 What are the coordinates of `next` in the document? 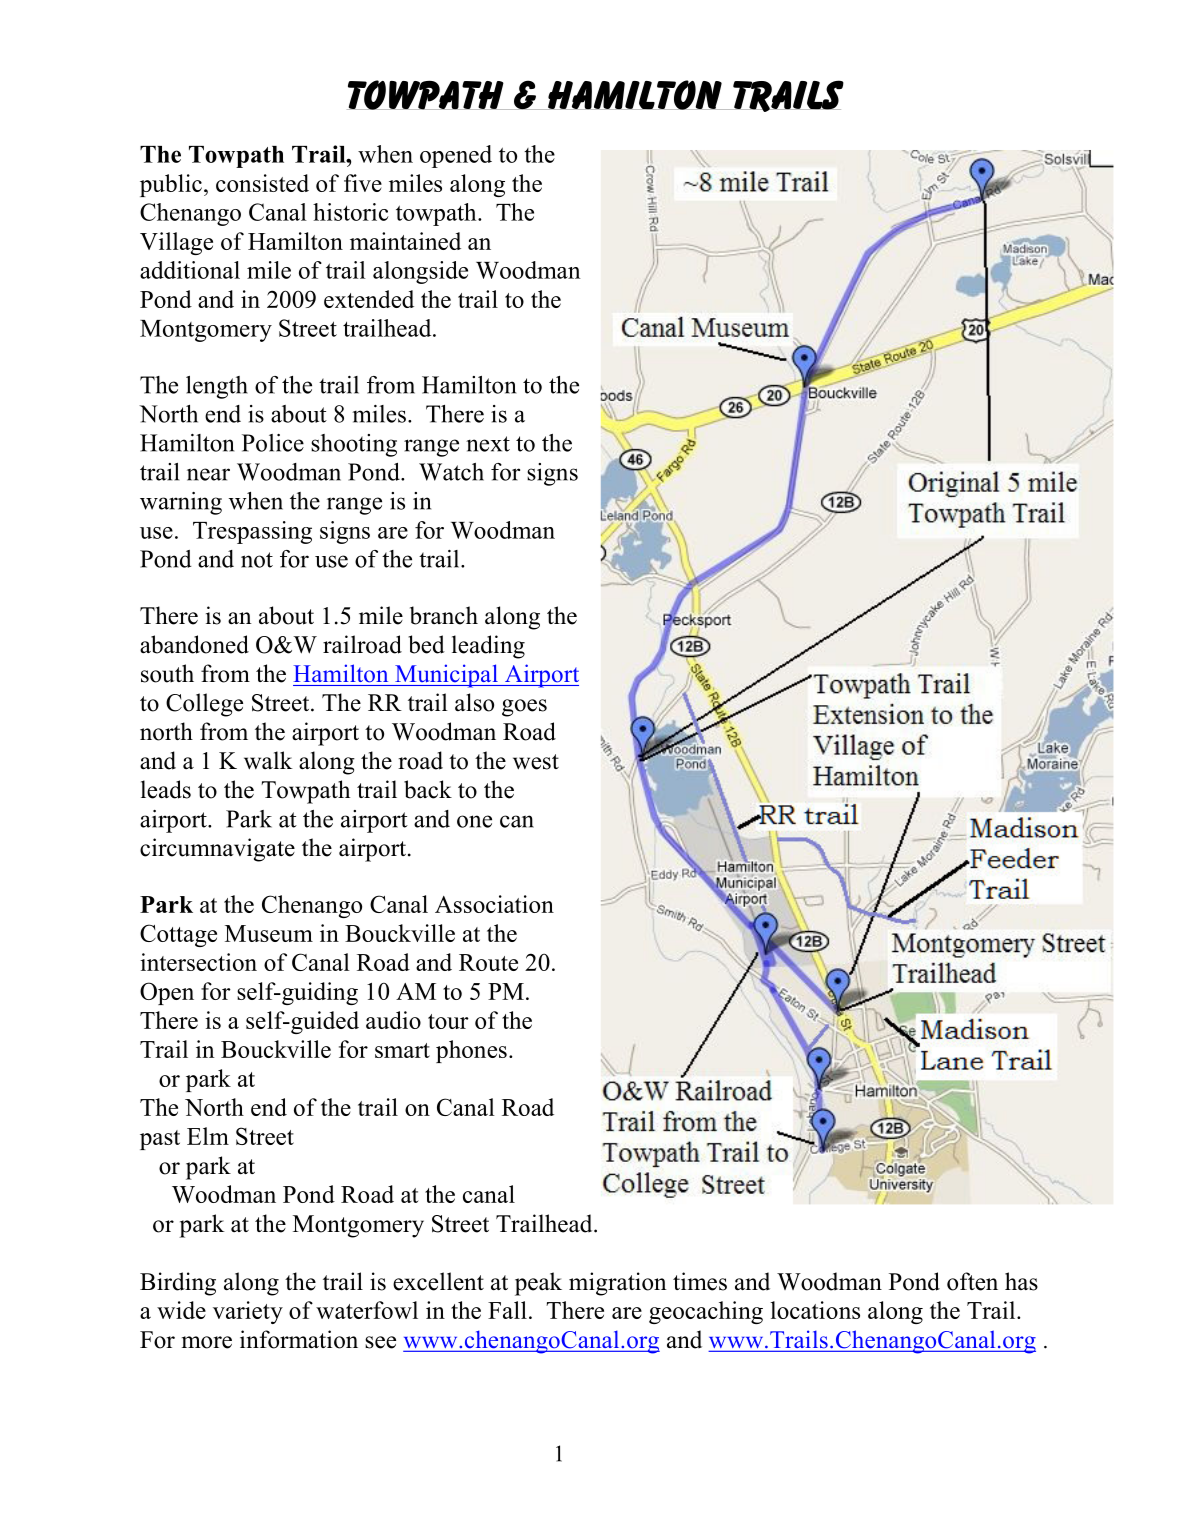 It's located at (488, 444).
